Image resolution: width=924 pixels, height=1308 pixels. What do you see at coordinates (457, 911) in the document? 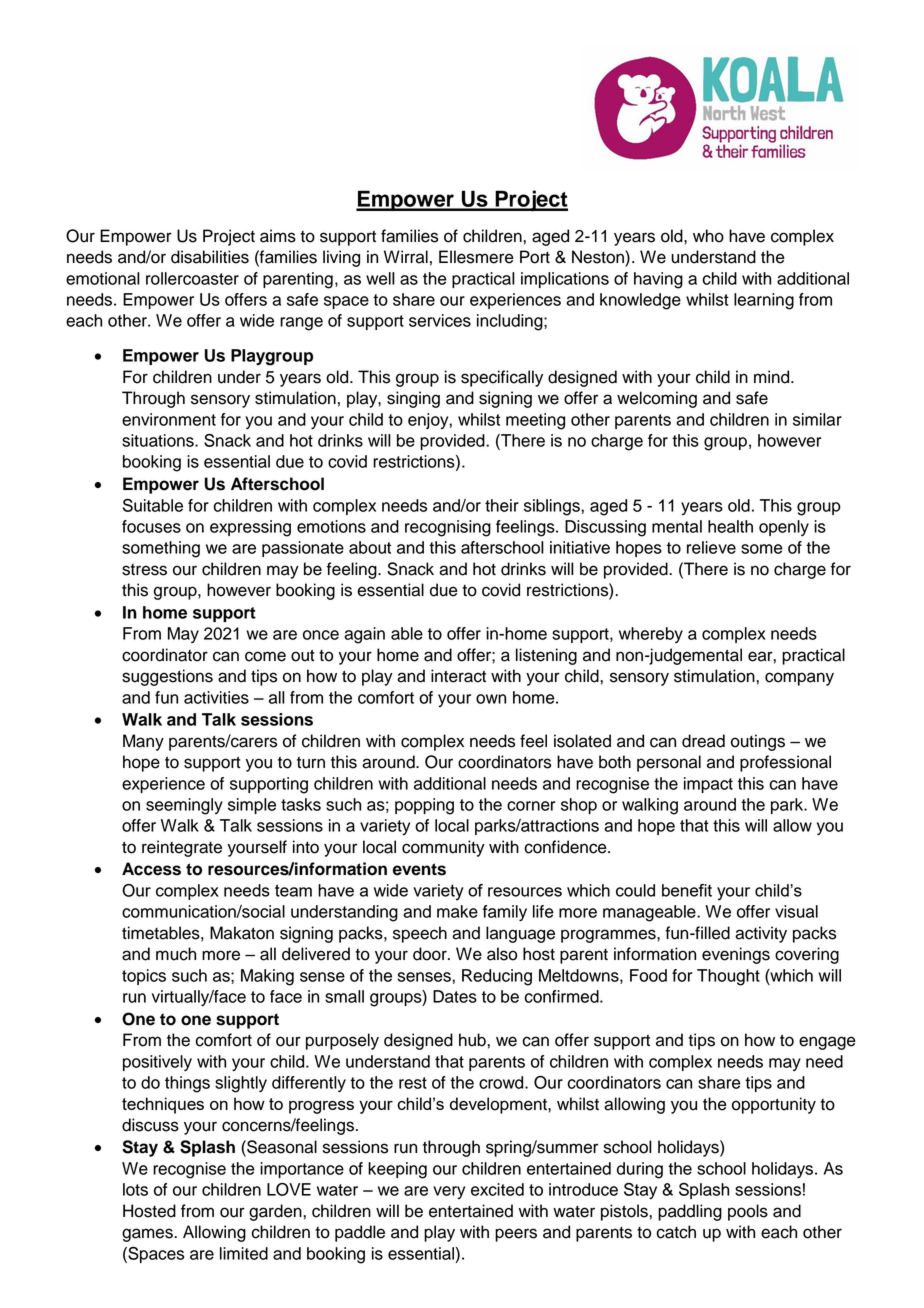
I see `make` at bounding box center [457, 911].
